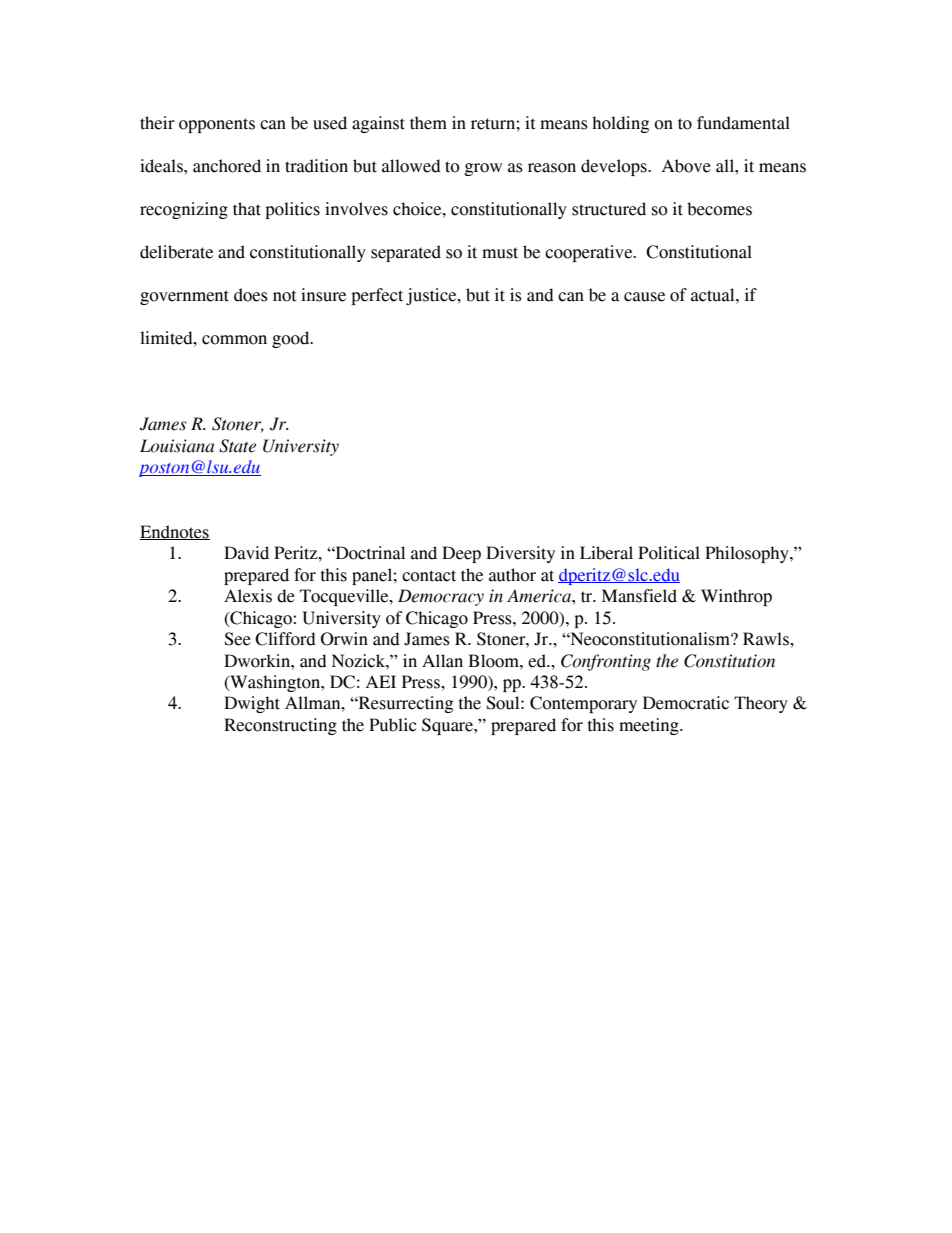 This page has height=1233, width=952. I want to click on Political, so click(669, 553).
